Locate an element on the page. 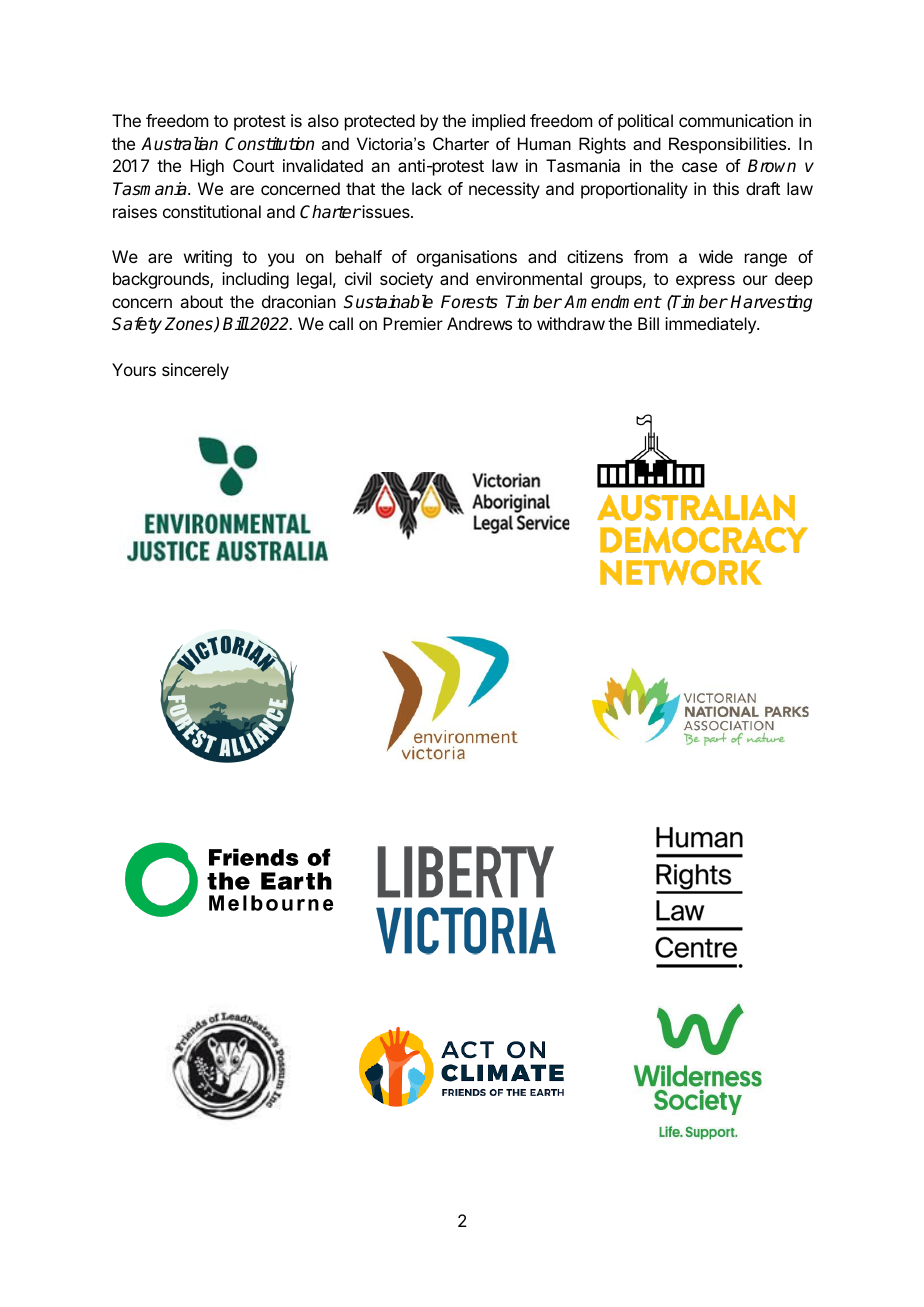 The width and height of the page is (924, 1307). organisations is located at coordinates (467, 258).
